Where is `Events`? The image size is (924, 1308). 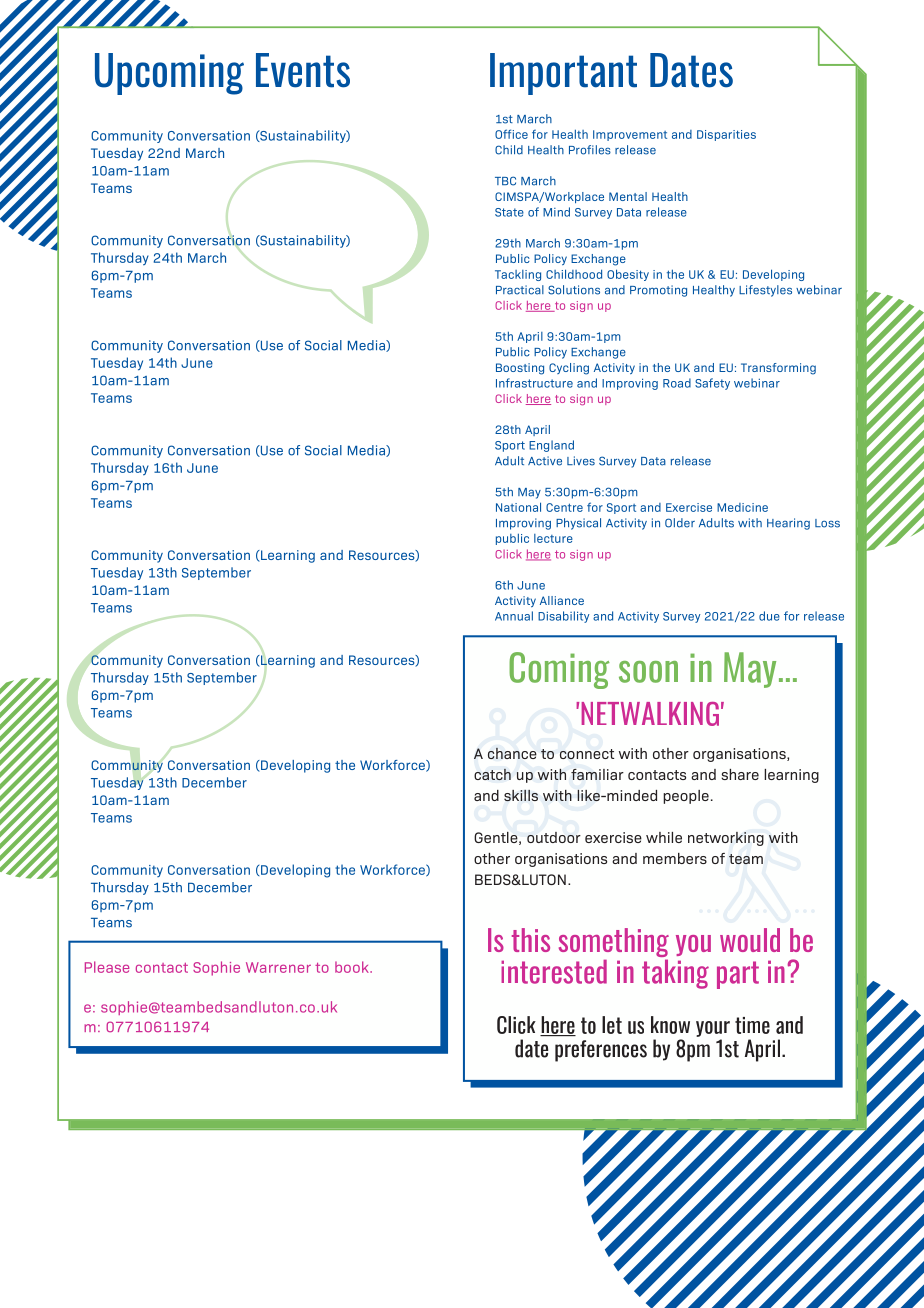 Events is located at coordinates (303, 70).
